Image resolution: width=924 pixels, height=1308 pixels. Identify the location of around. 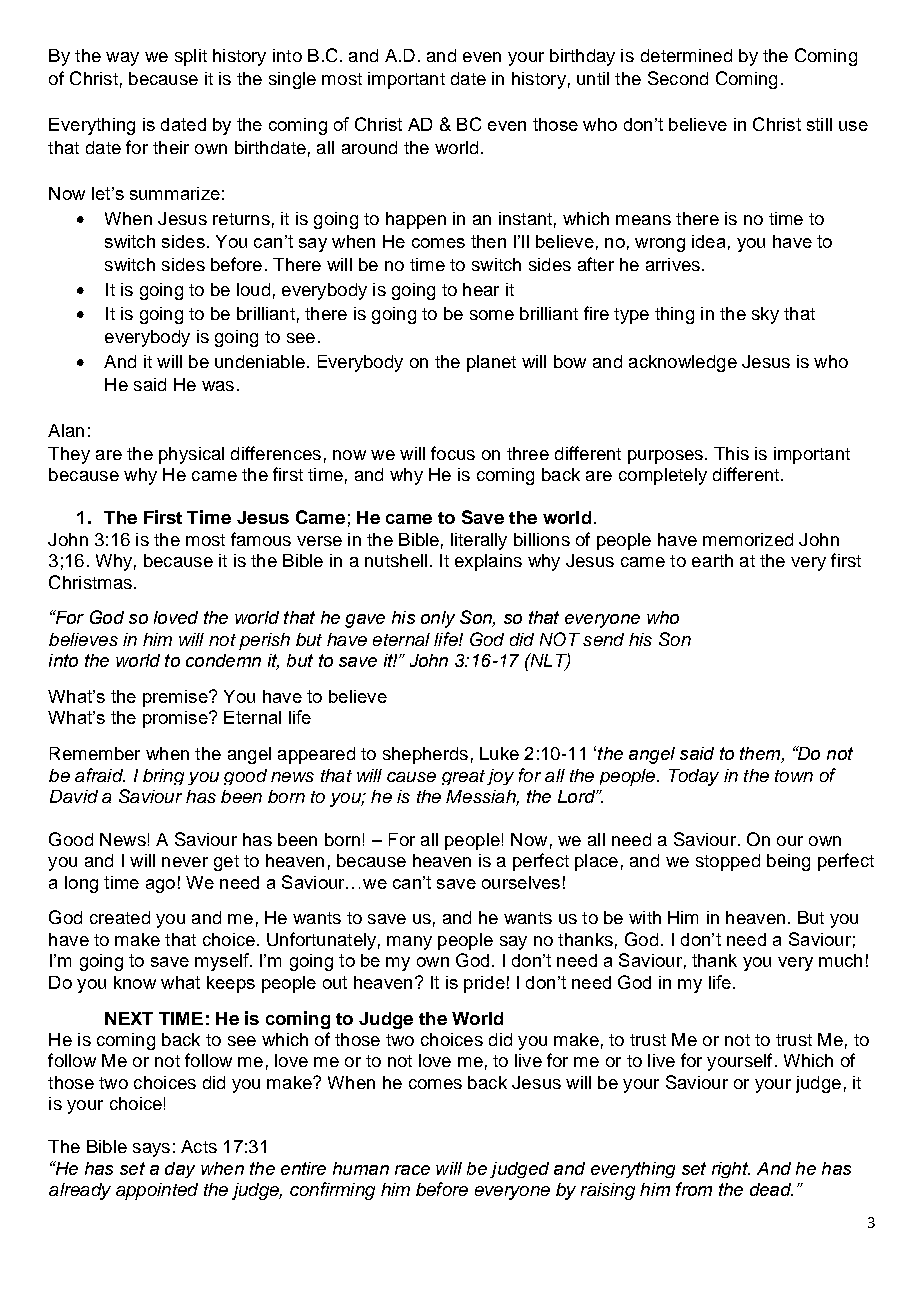
(369, 147).
